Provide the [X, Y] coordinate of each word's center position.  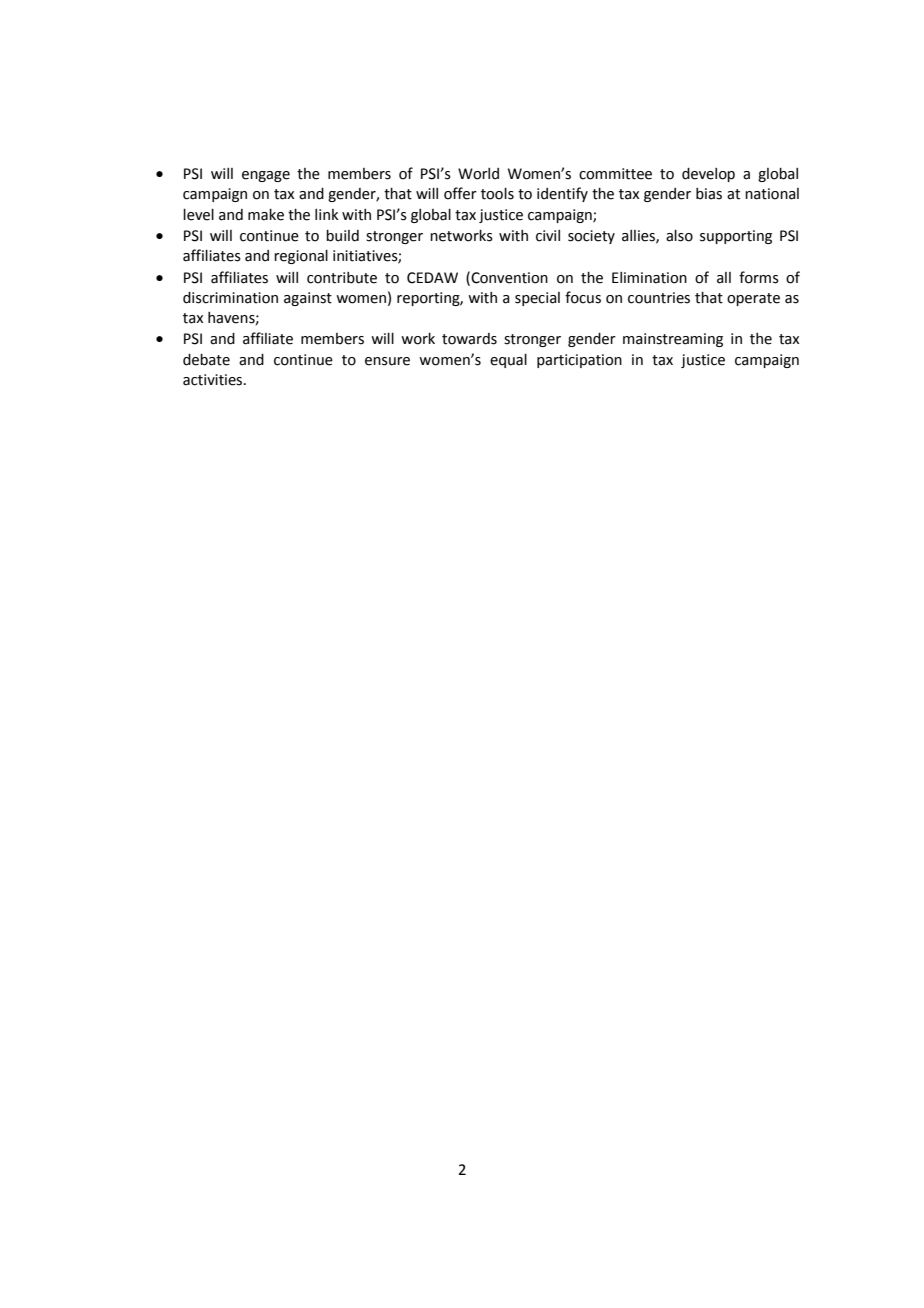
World [478, 174]
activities [214, 380]
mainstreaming [673, 340]
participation [579, 361]
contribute [342, 278]
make [266, 215]
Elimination [649, 278]
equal [508, 361]
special [537, 299]
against [308, 299]
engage [266, 176]
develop [708, 175]
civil [548, 236]
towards [469, 339]
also [679, 236]
